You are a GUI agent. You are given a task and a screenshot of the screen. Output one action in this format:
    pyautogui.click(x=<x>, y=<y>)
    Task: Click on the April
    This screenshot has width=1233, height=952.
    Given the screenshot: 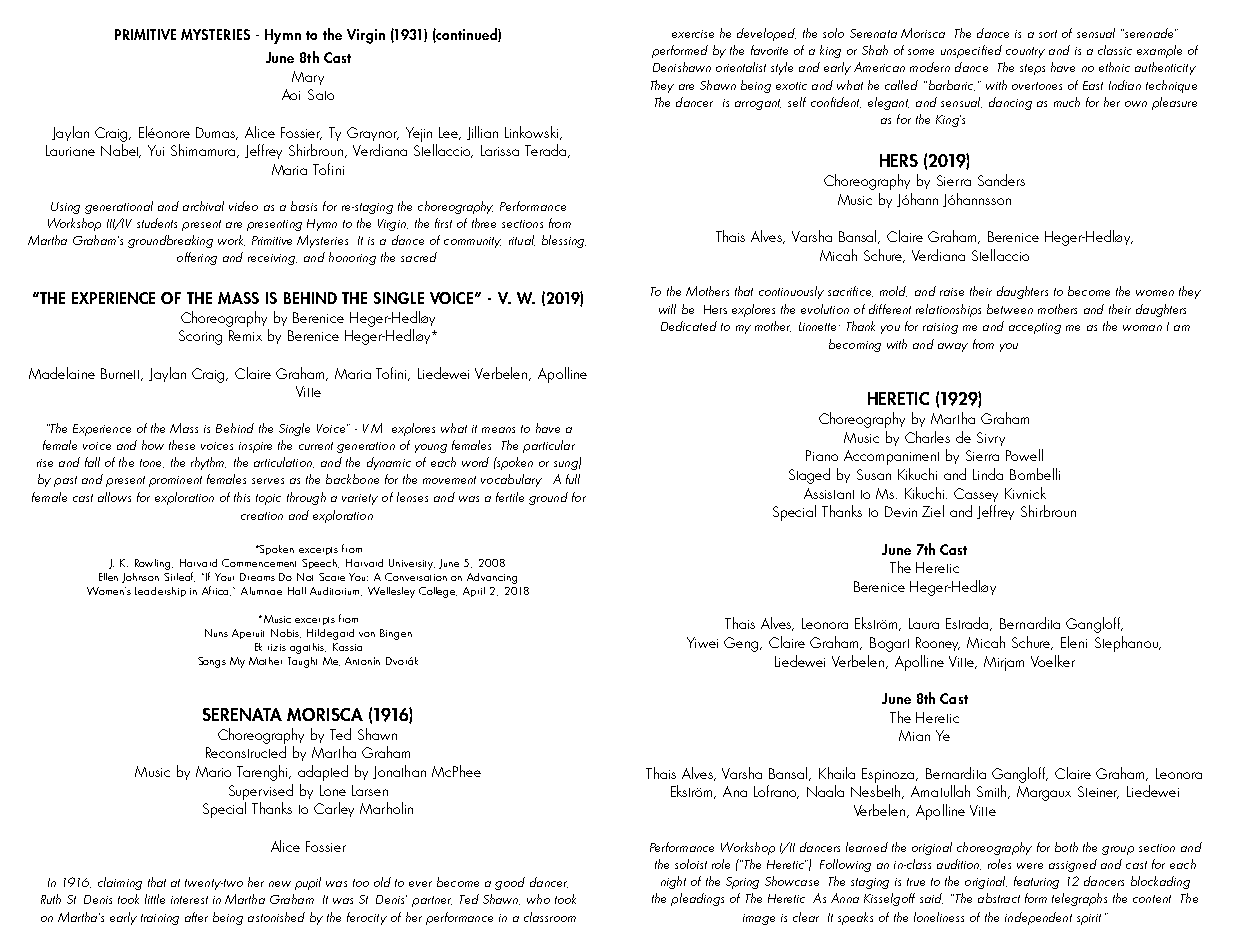 What is the action you would take?
    pyautogui.click(x=474, y=592)
